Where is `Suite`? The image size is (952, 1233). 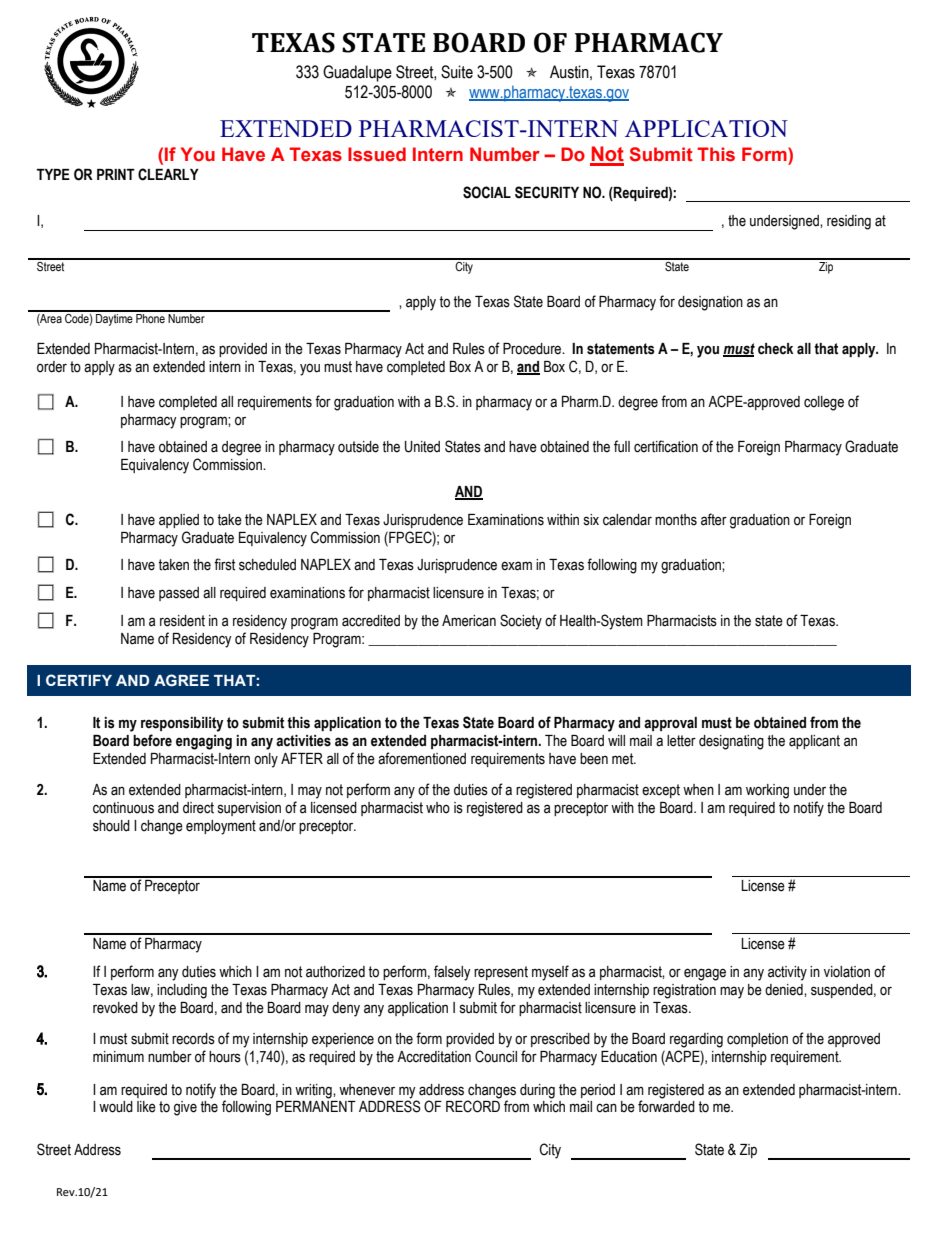
Suite is located at coordinates (457, 72).
